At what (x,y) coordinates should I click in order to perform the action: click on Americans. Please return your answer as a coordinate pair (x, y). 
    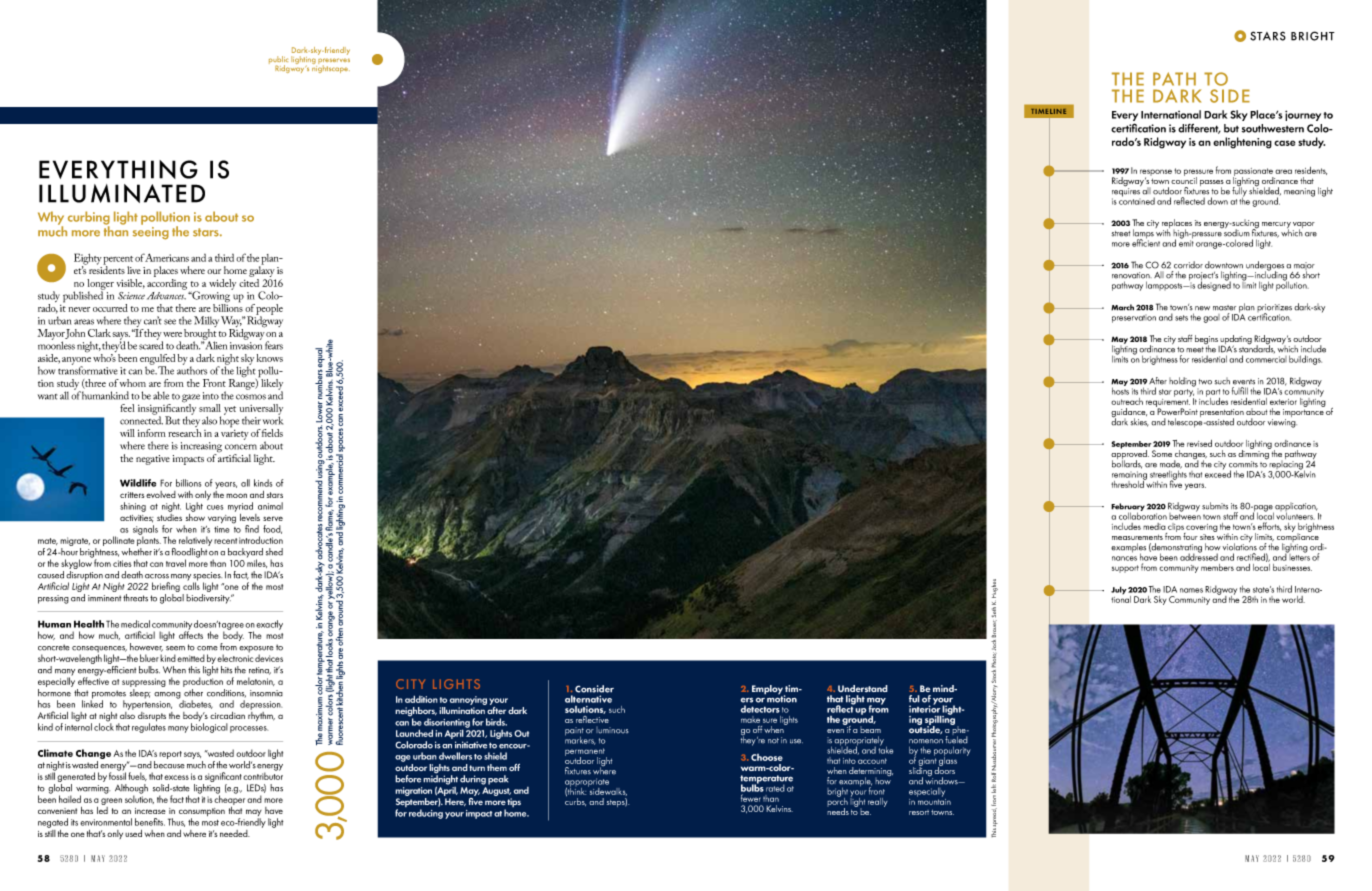
    Looking at the image, I should click on (167, 257).
